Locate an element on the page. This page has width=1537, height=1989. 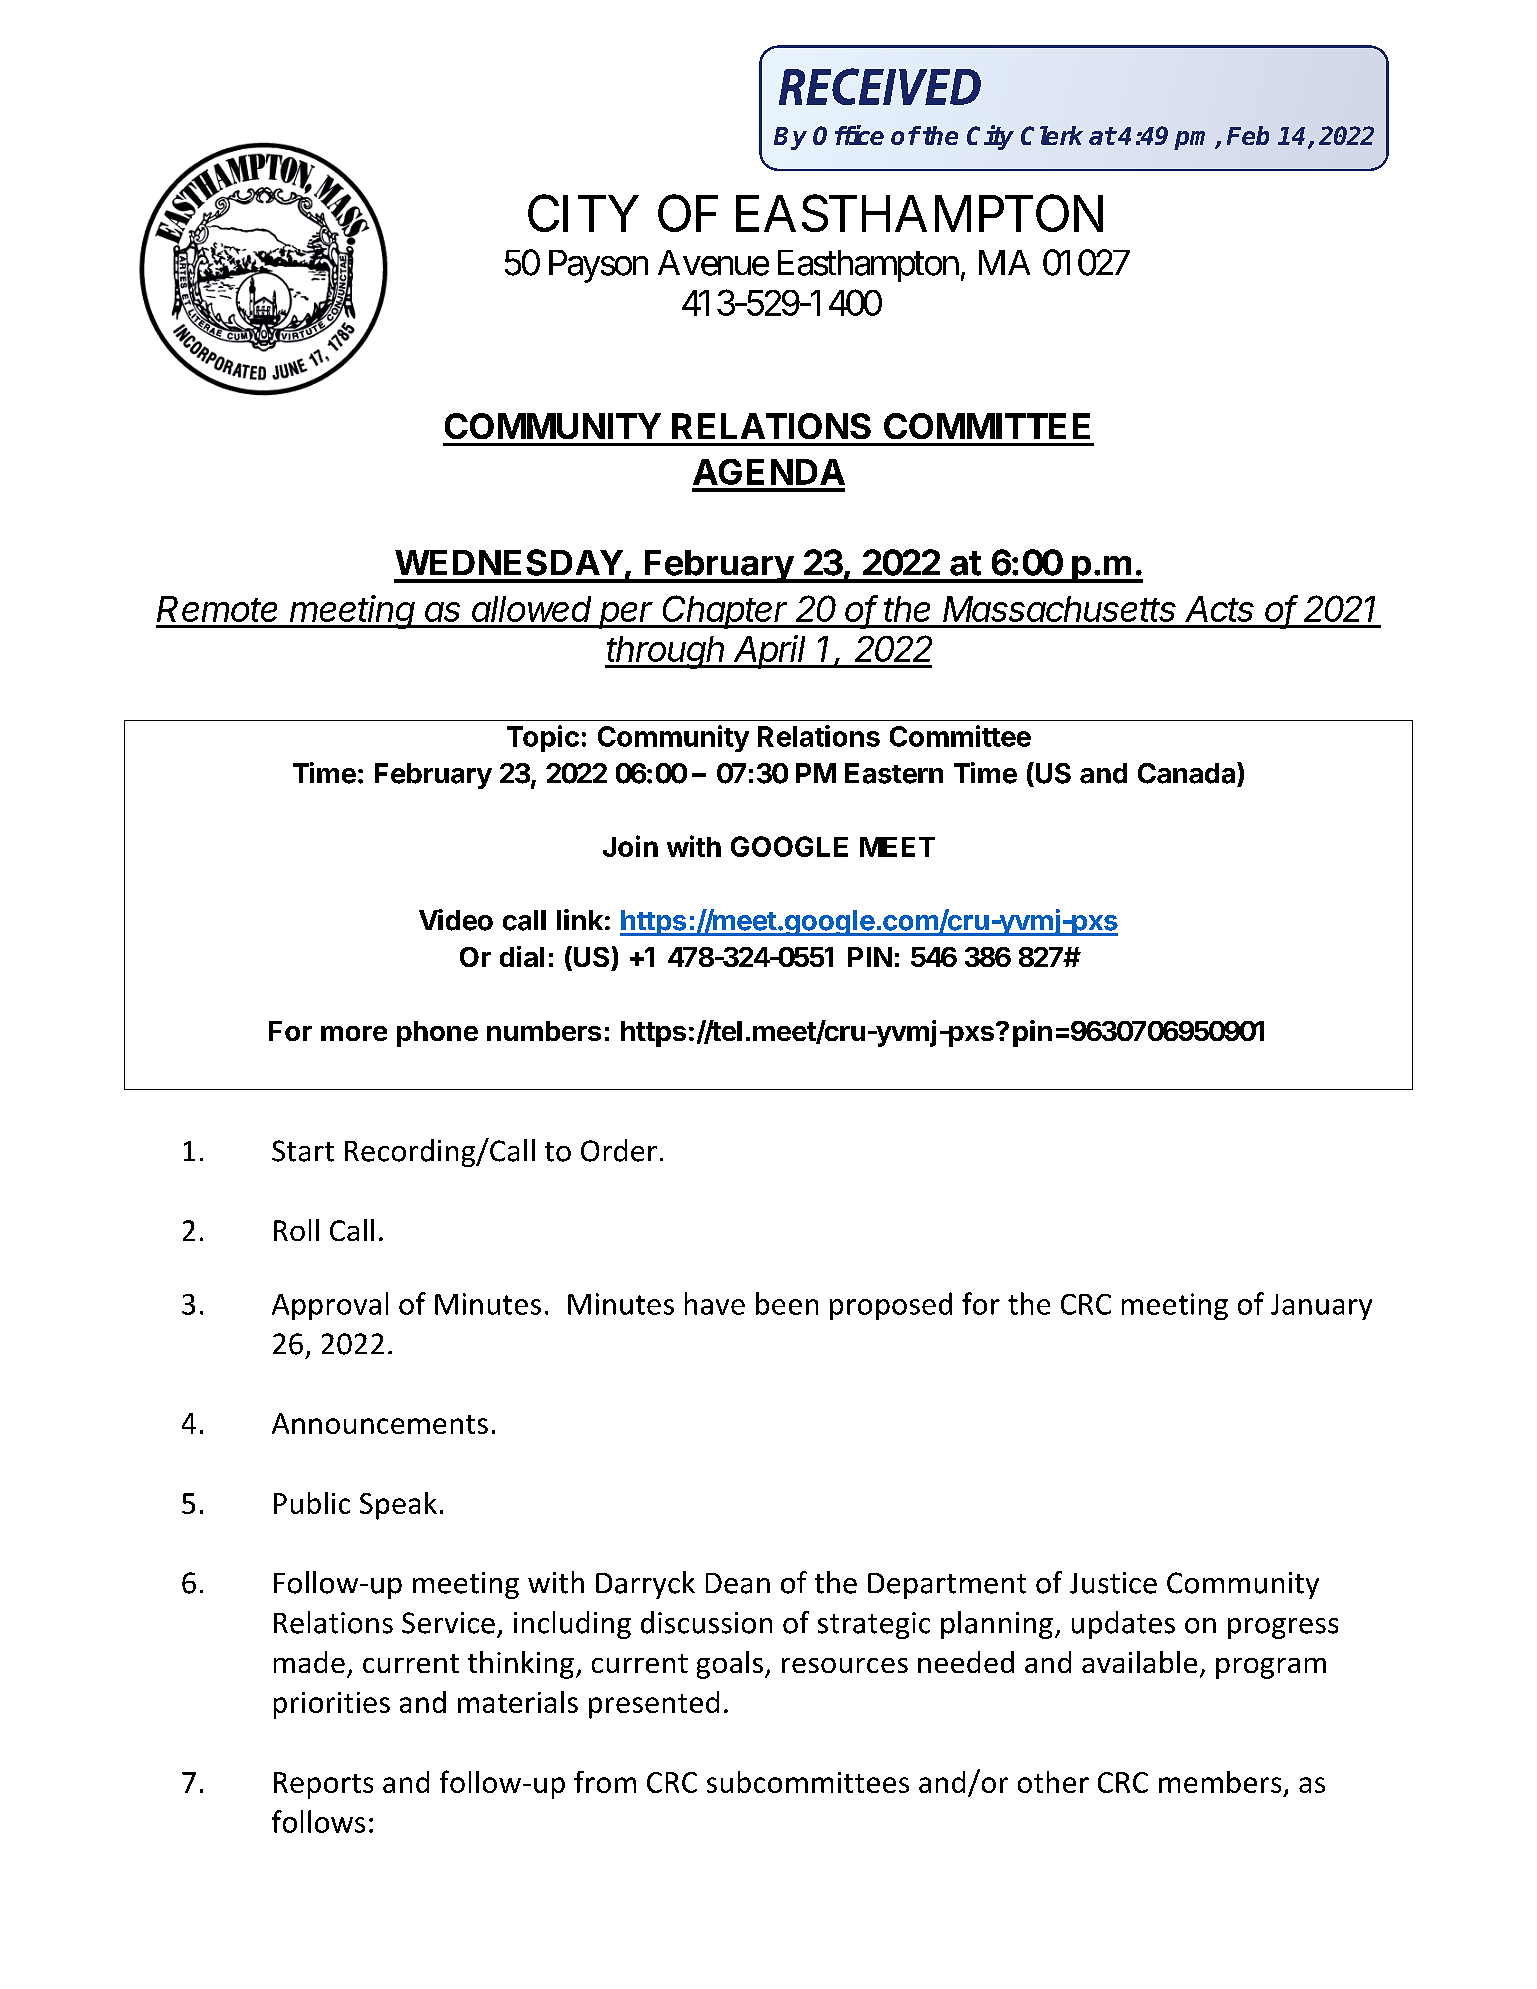
Dean is located at coordinates (738, 1583).
